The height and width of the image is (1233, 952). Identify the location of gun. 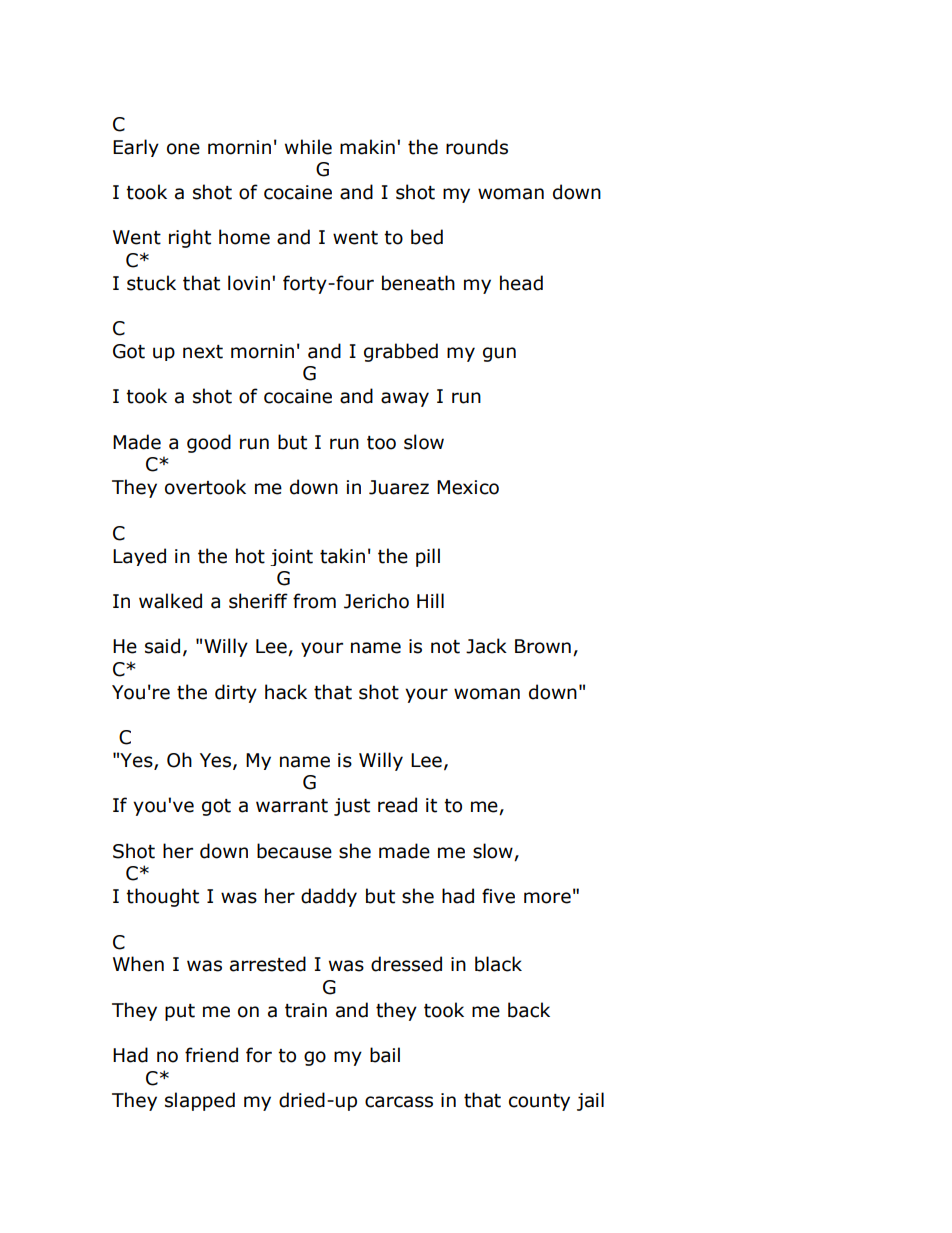
(499, 354).
